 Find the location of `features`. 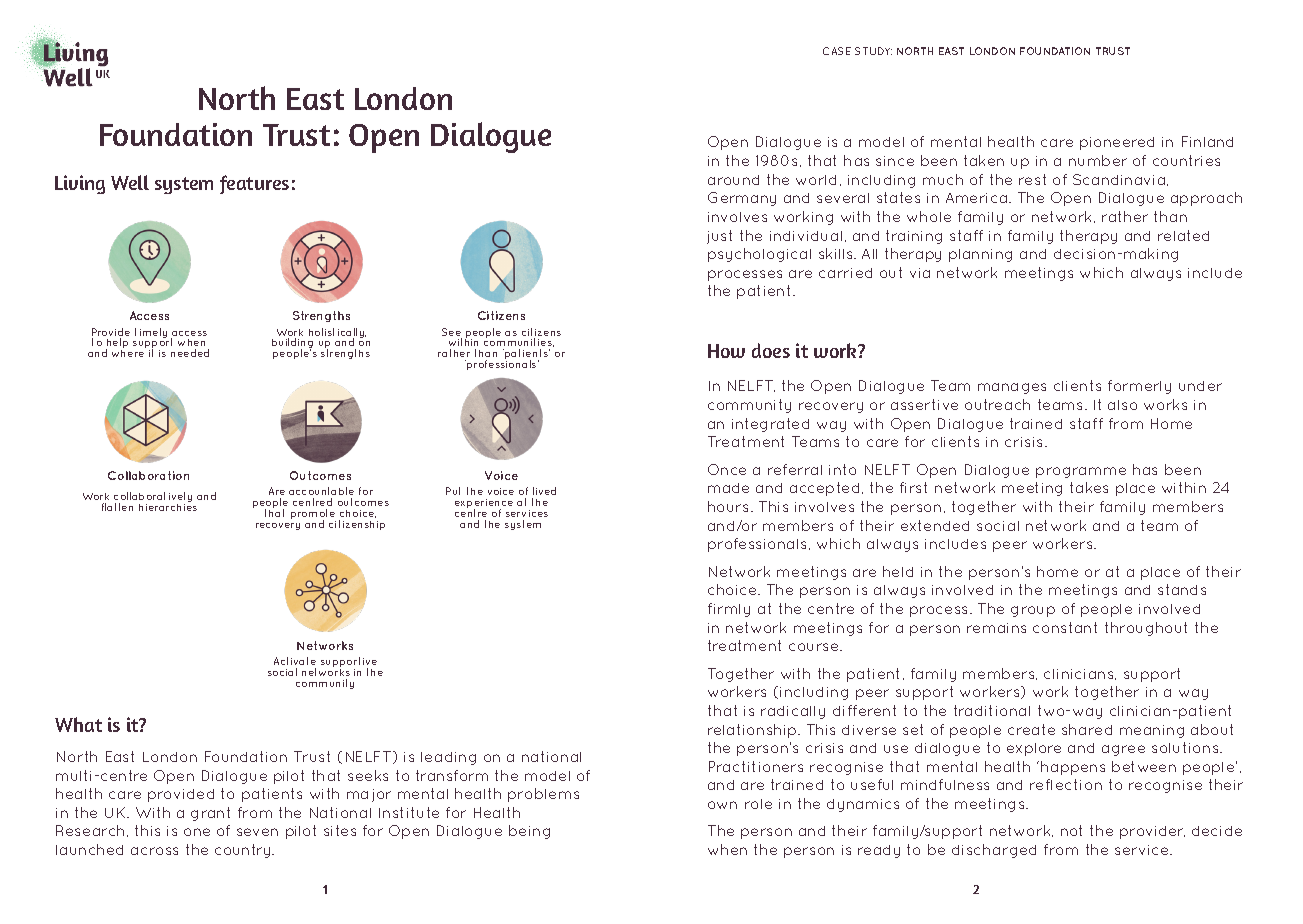

features is located at coordinates (254, 184).
